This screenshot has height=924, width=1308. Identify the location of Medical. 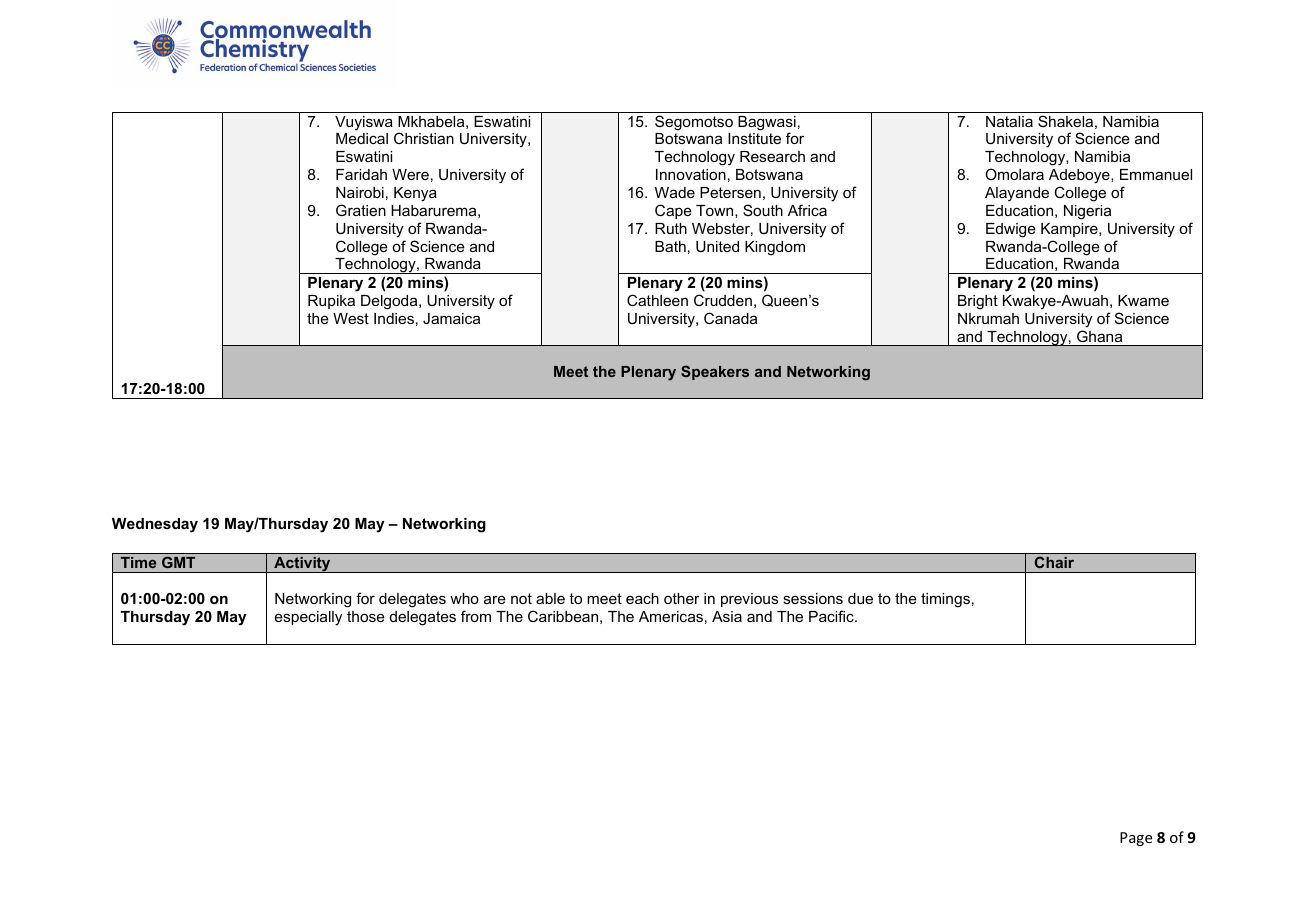
(362, 138).
